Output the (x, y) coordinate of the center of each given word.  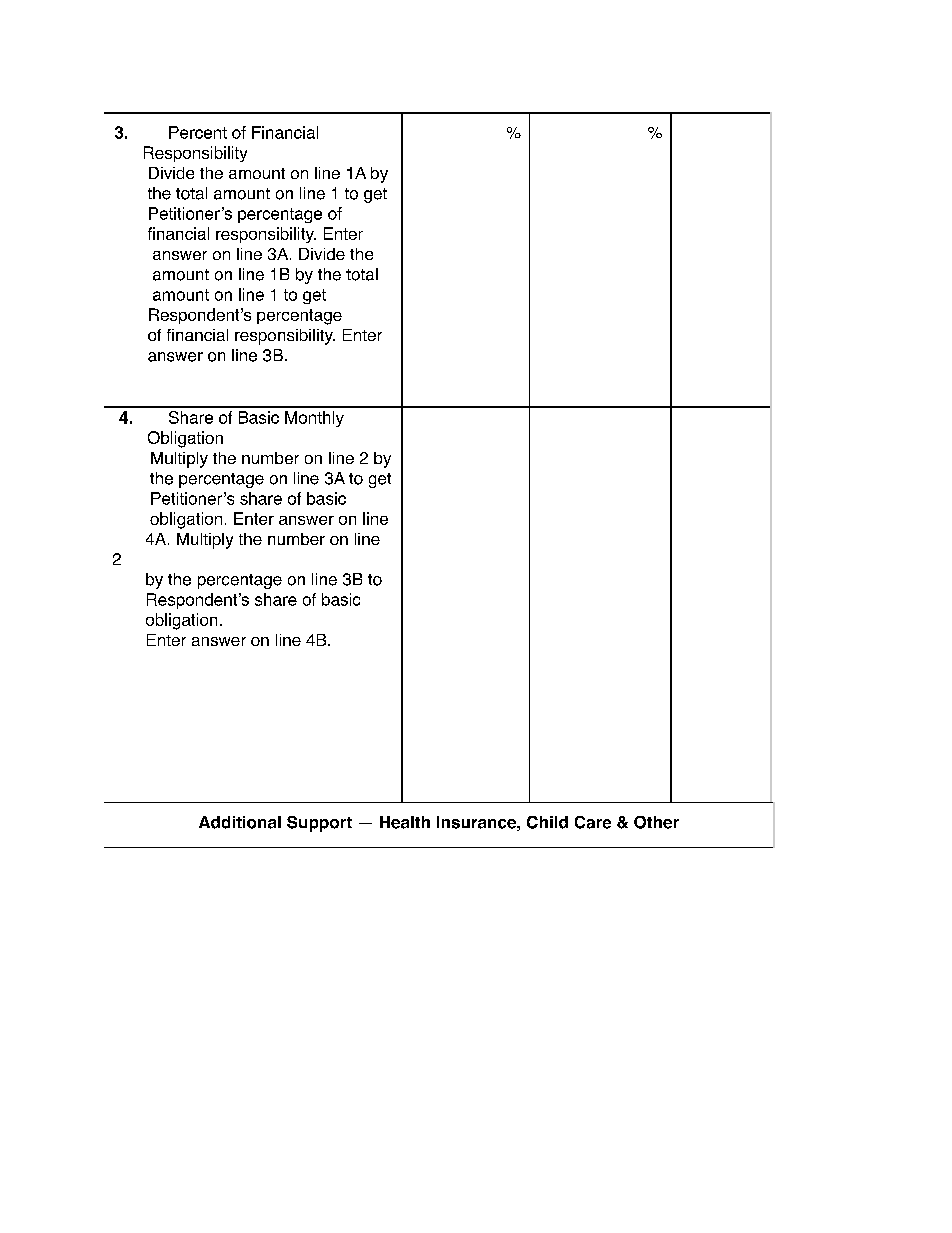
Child (547, 822)
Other (656, 822)
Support (319, 824)
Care (593, 822)
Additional (240, 822)
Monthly (314, 419)
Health (405, 822)
